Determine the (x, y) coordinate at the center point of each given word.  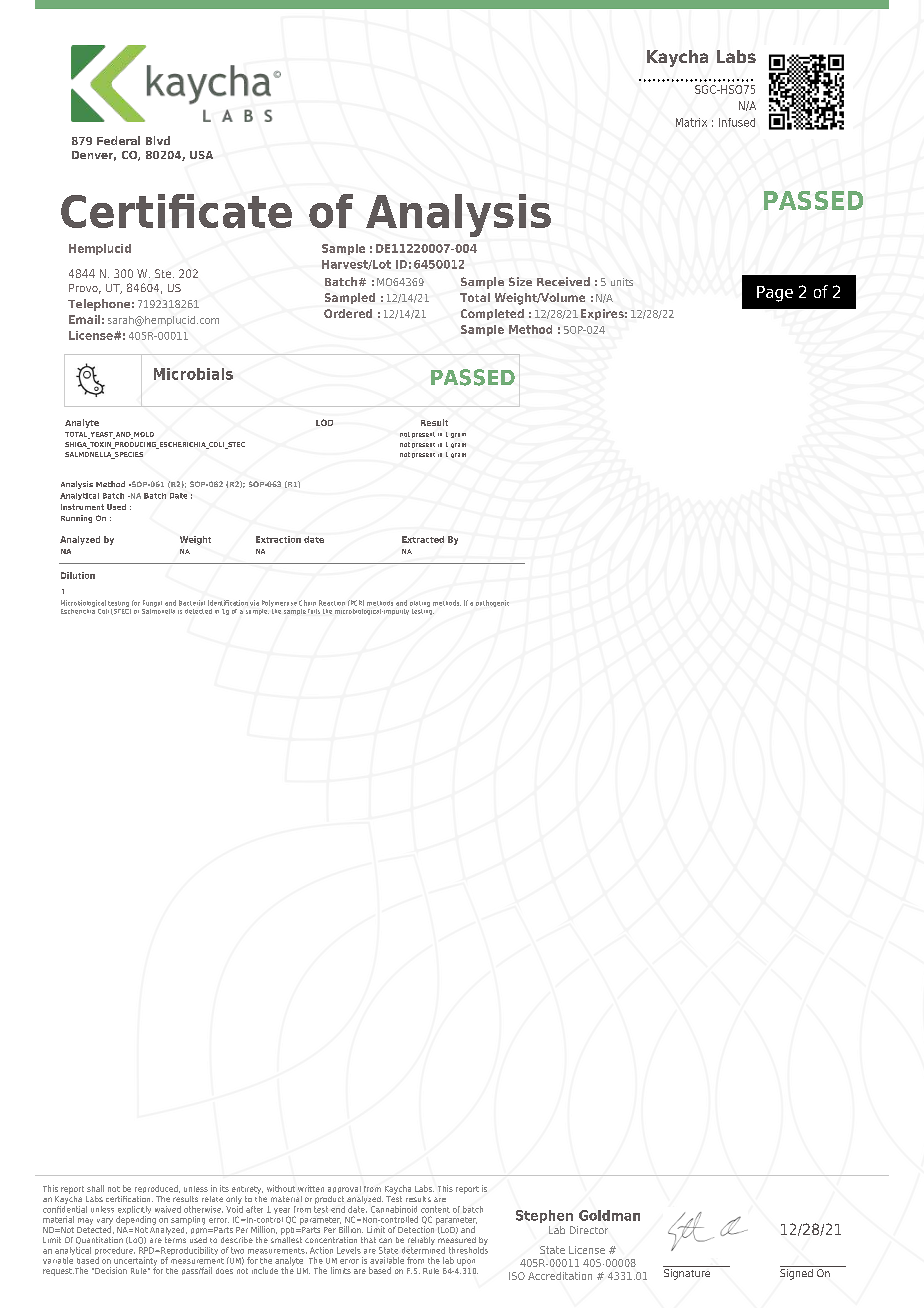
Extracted (423, 539)
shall (95, 1188)
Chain (307, 603)
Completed (492, 314)
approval (344, 1189)
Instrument (82, 507)
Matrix (691, 122)
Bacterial (192, 603)
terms (175, 1240)
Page (775, 294)
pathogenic (492, 603)
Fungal (152, 603)
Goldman (609, 1215)
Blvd (158, 140)
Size (520, 281)
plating (420, 604)
